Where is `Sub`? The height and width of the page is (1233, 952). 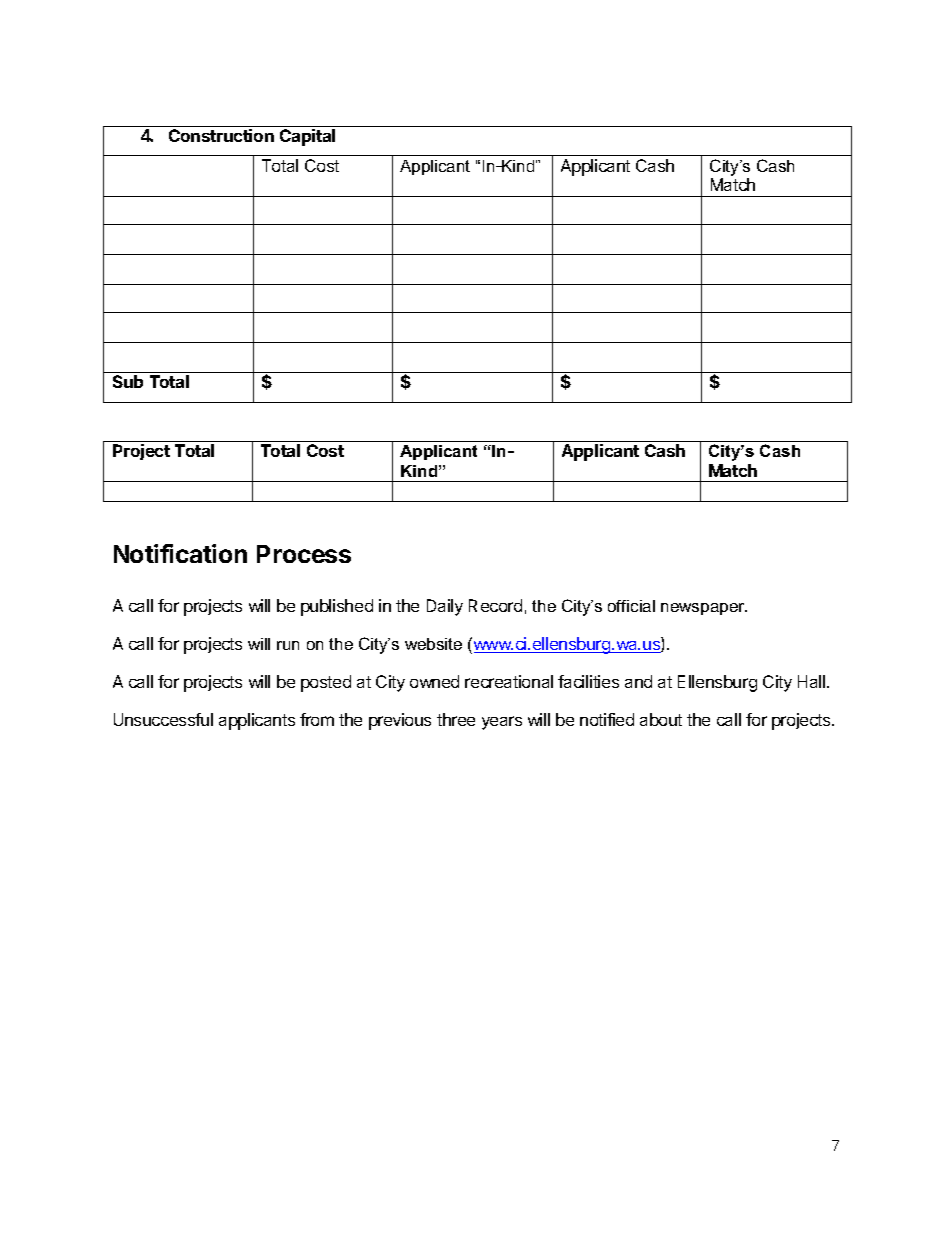 Sub is located at coordinates (128, 381).
